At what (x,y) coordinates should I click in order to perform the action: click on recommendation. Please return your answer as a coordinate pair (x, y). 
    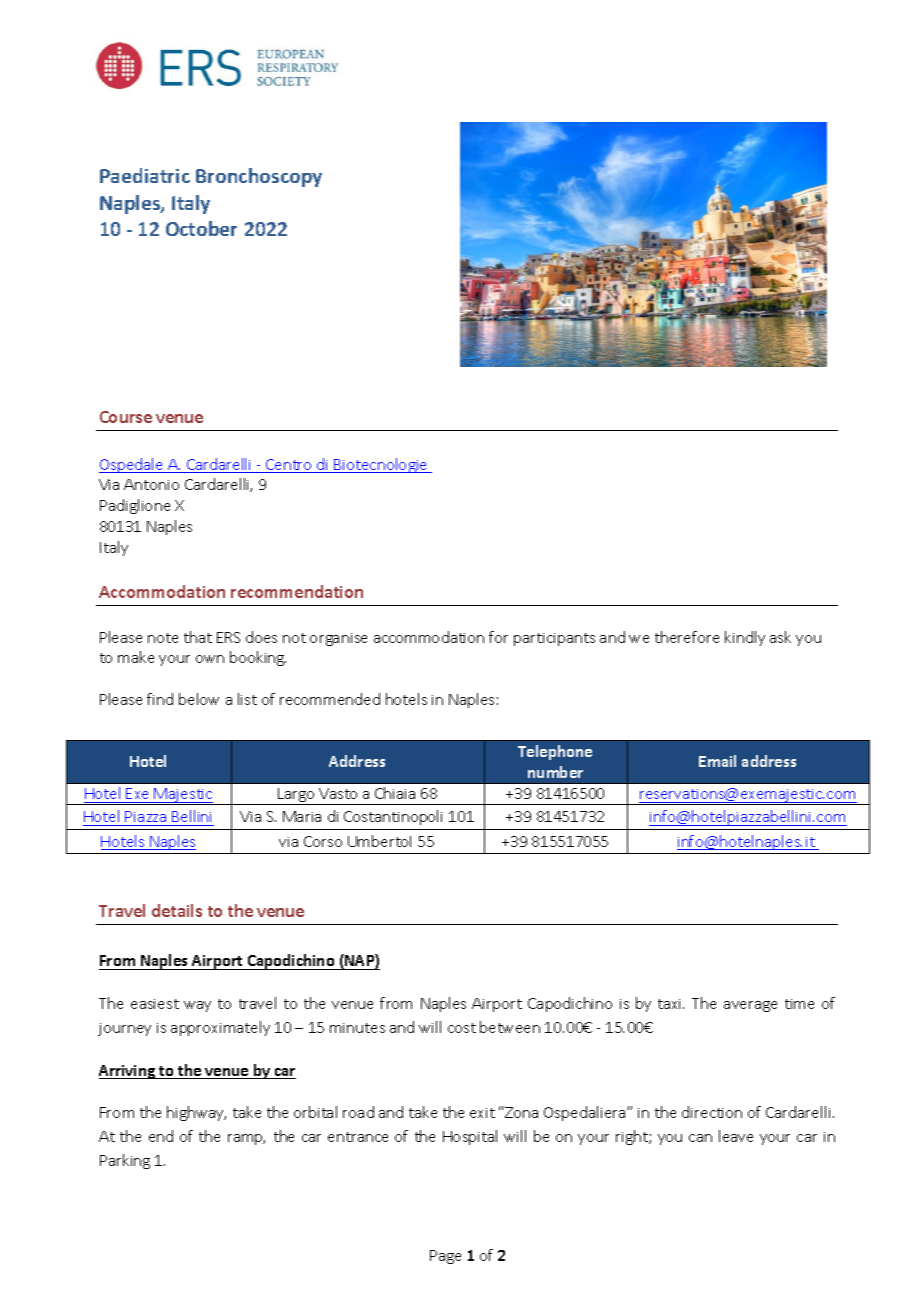
    Looking at the image, I should click on (297, 591).
